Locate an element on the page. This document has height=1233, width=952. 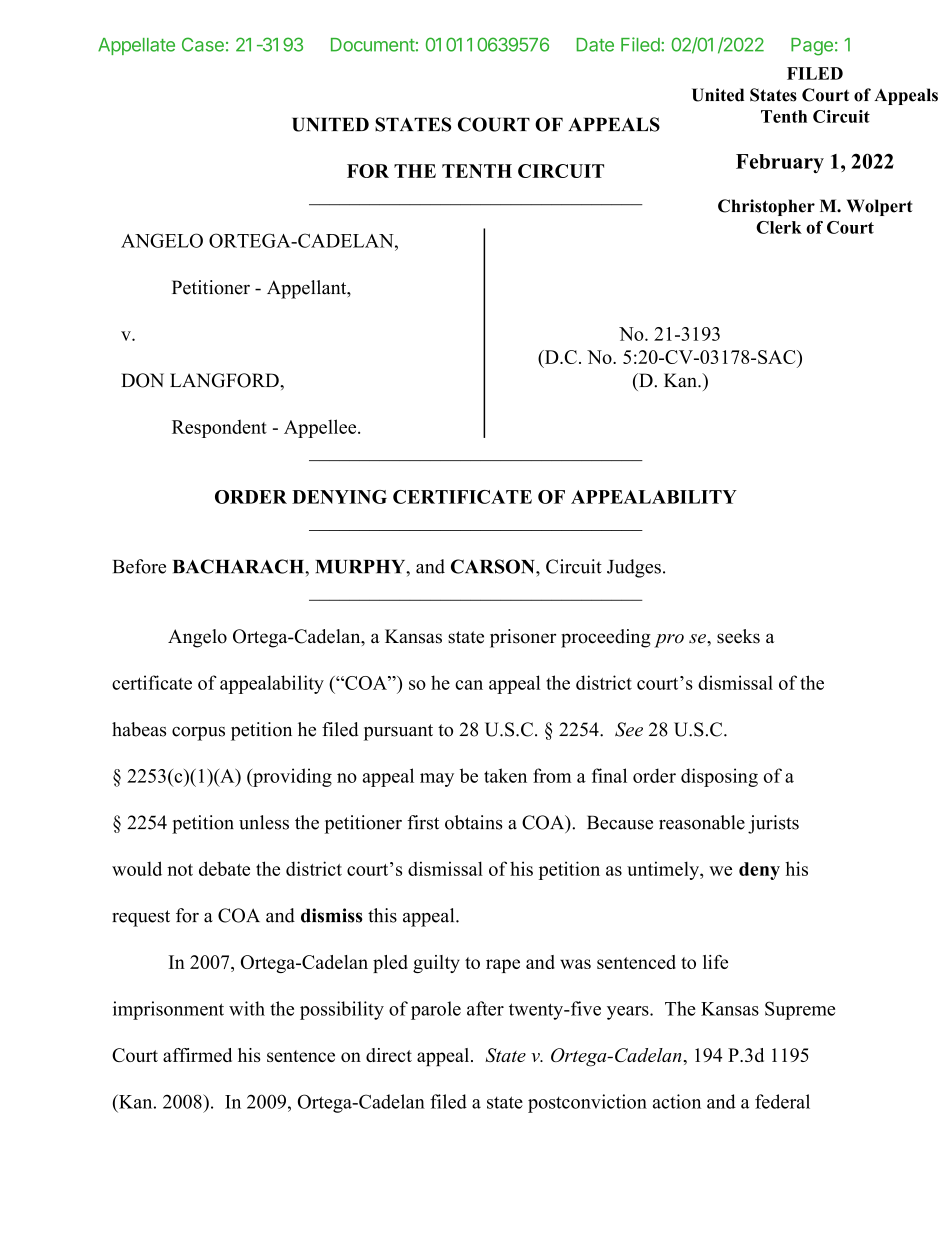
can is located at coordinates (469, 685).
